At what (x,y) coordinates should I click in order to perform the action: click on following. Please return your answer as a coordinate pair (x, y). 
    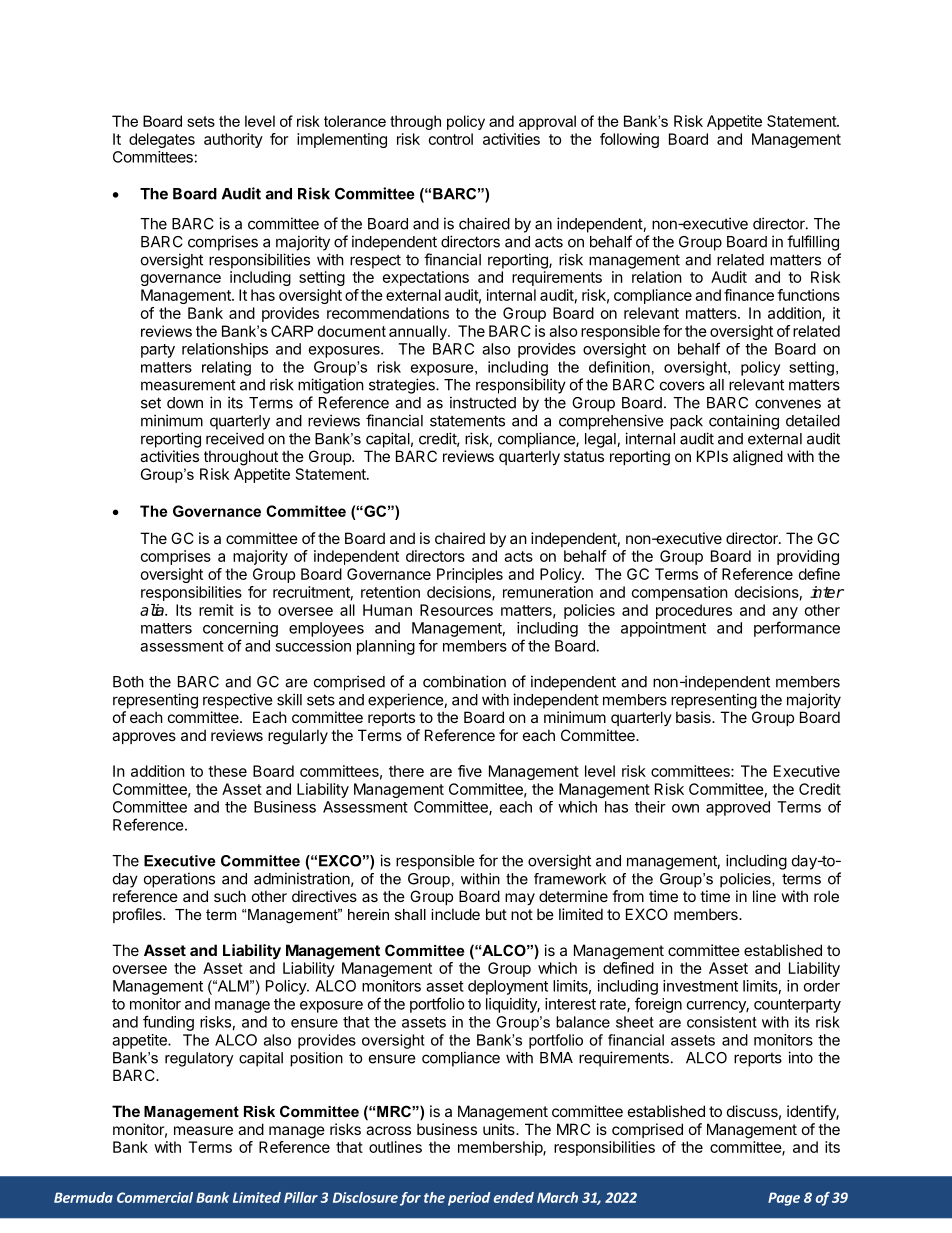
    Looking at the image, I should click on (629, 140).
